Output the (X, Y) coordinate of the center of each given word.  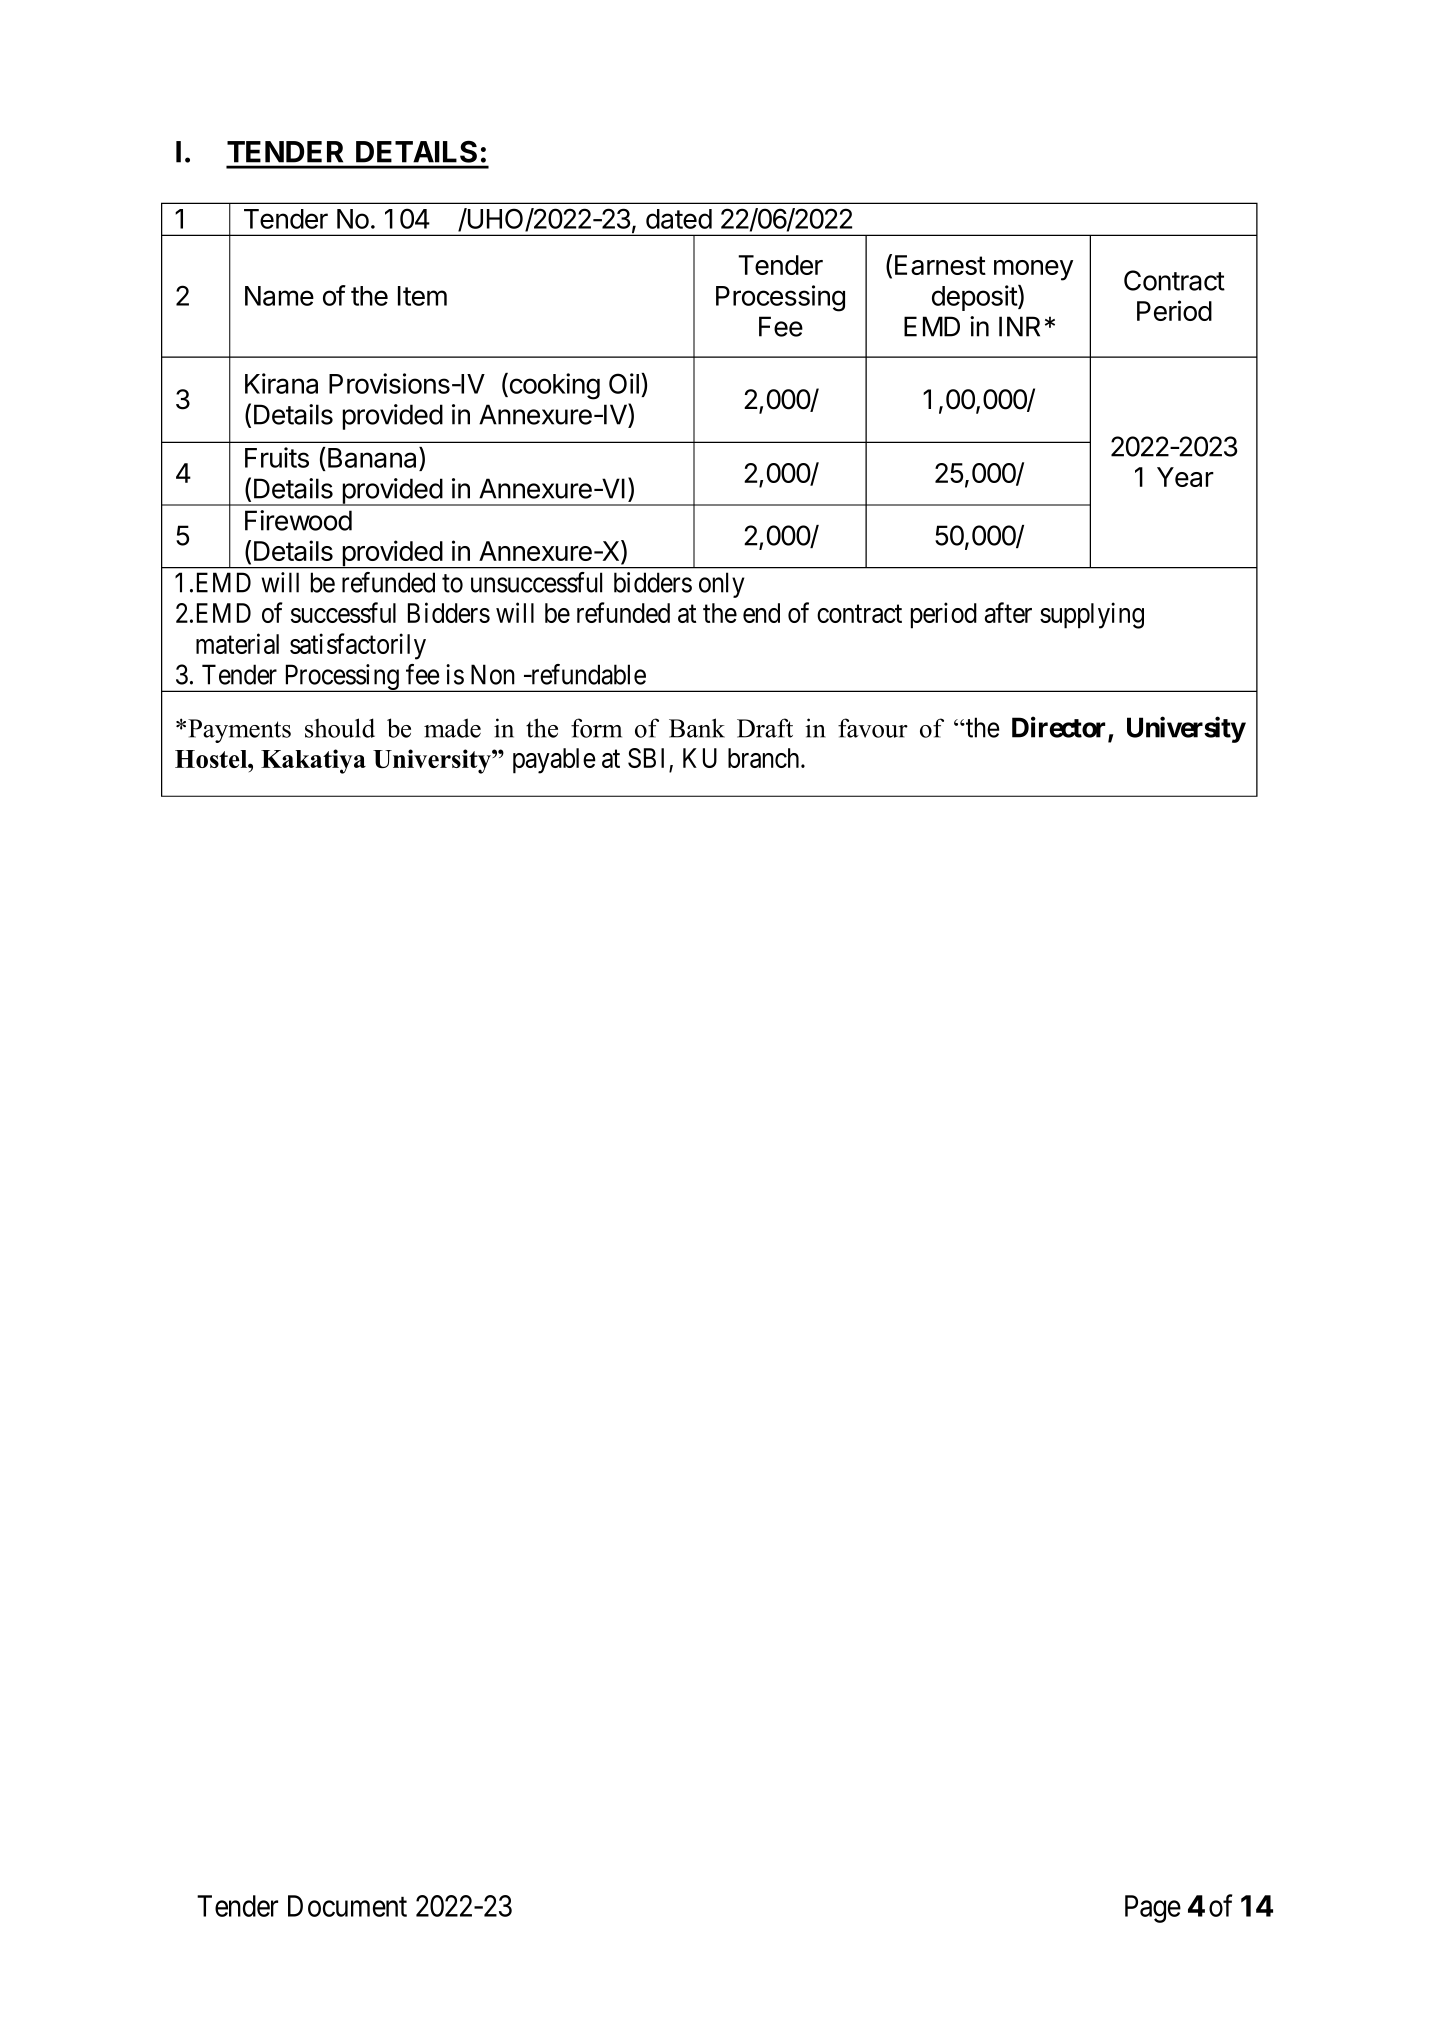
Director (1060, 728)
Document (347, 1906)
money (1033, 270)
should (340, 728)
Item (422, 296)
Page (1153, 1909)
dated (679, 219)
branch (765, 758)
